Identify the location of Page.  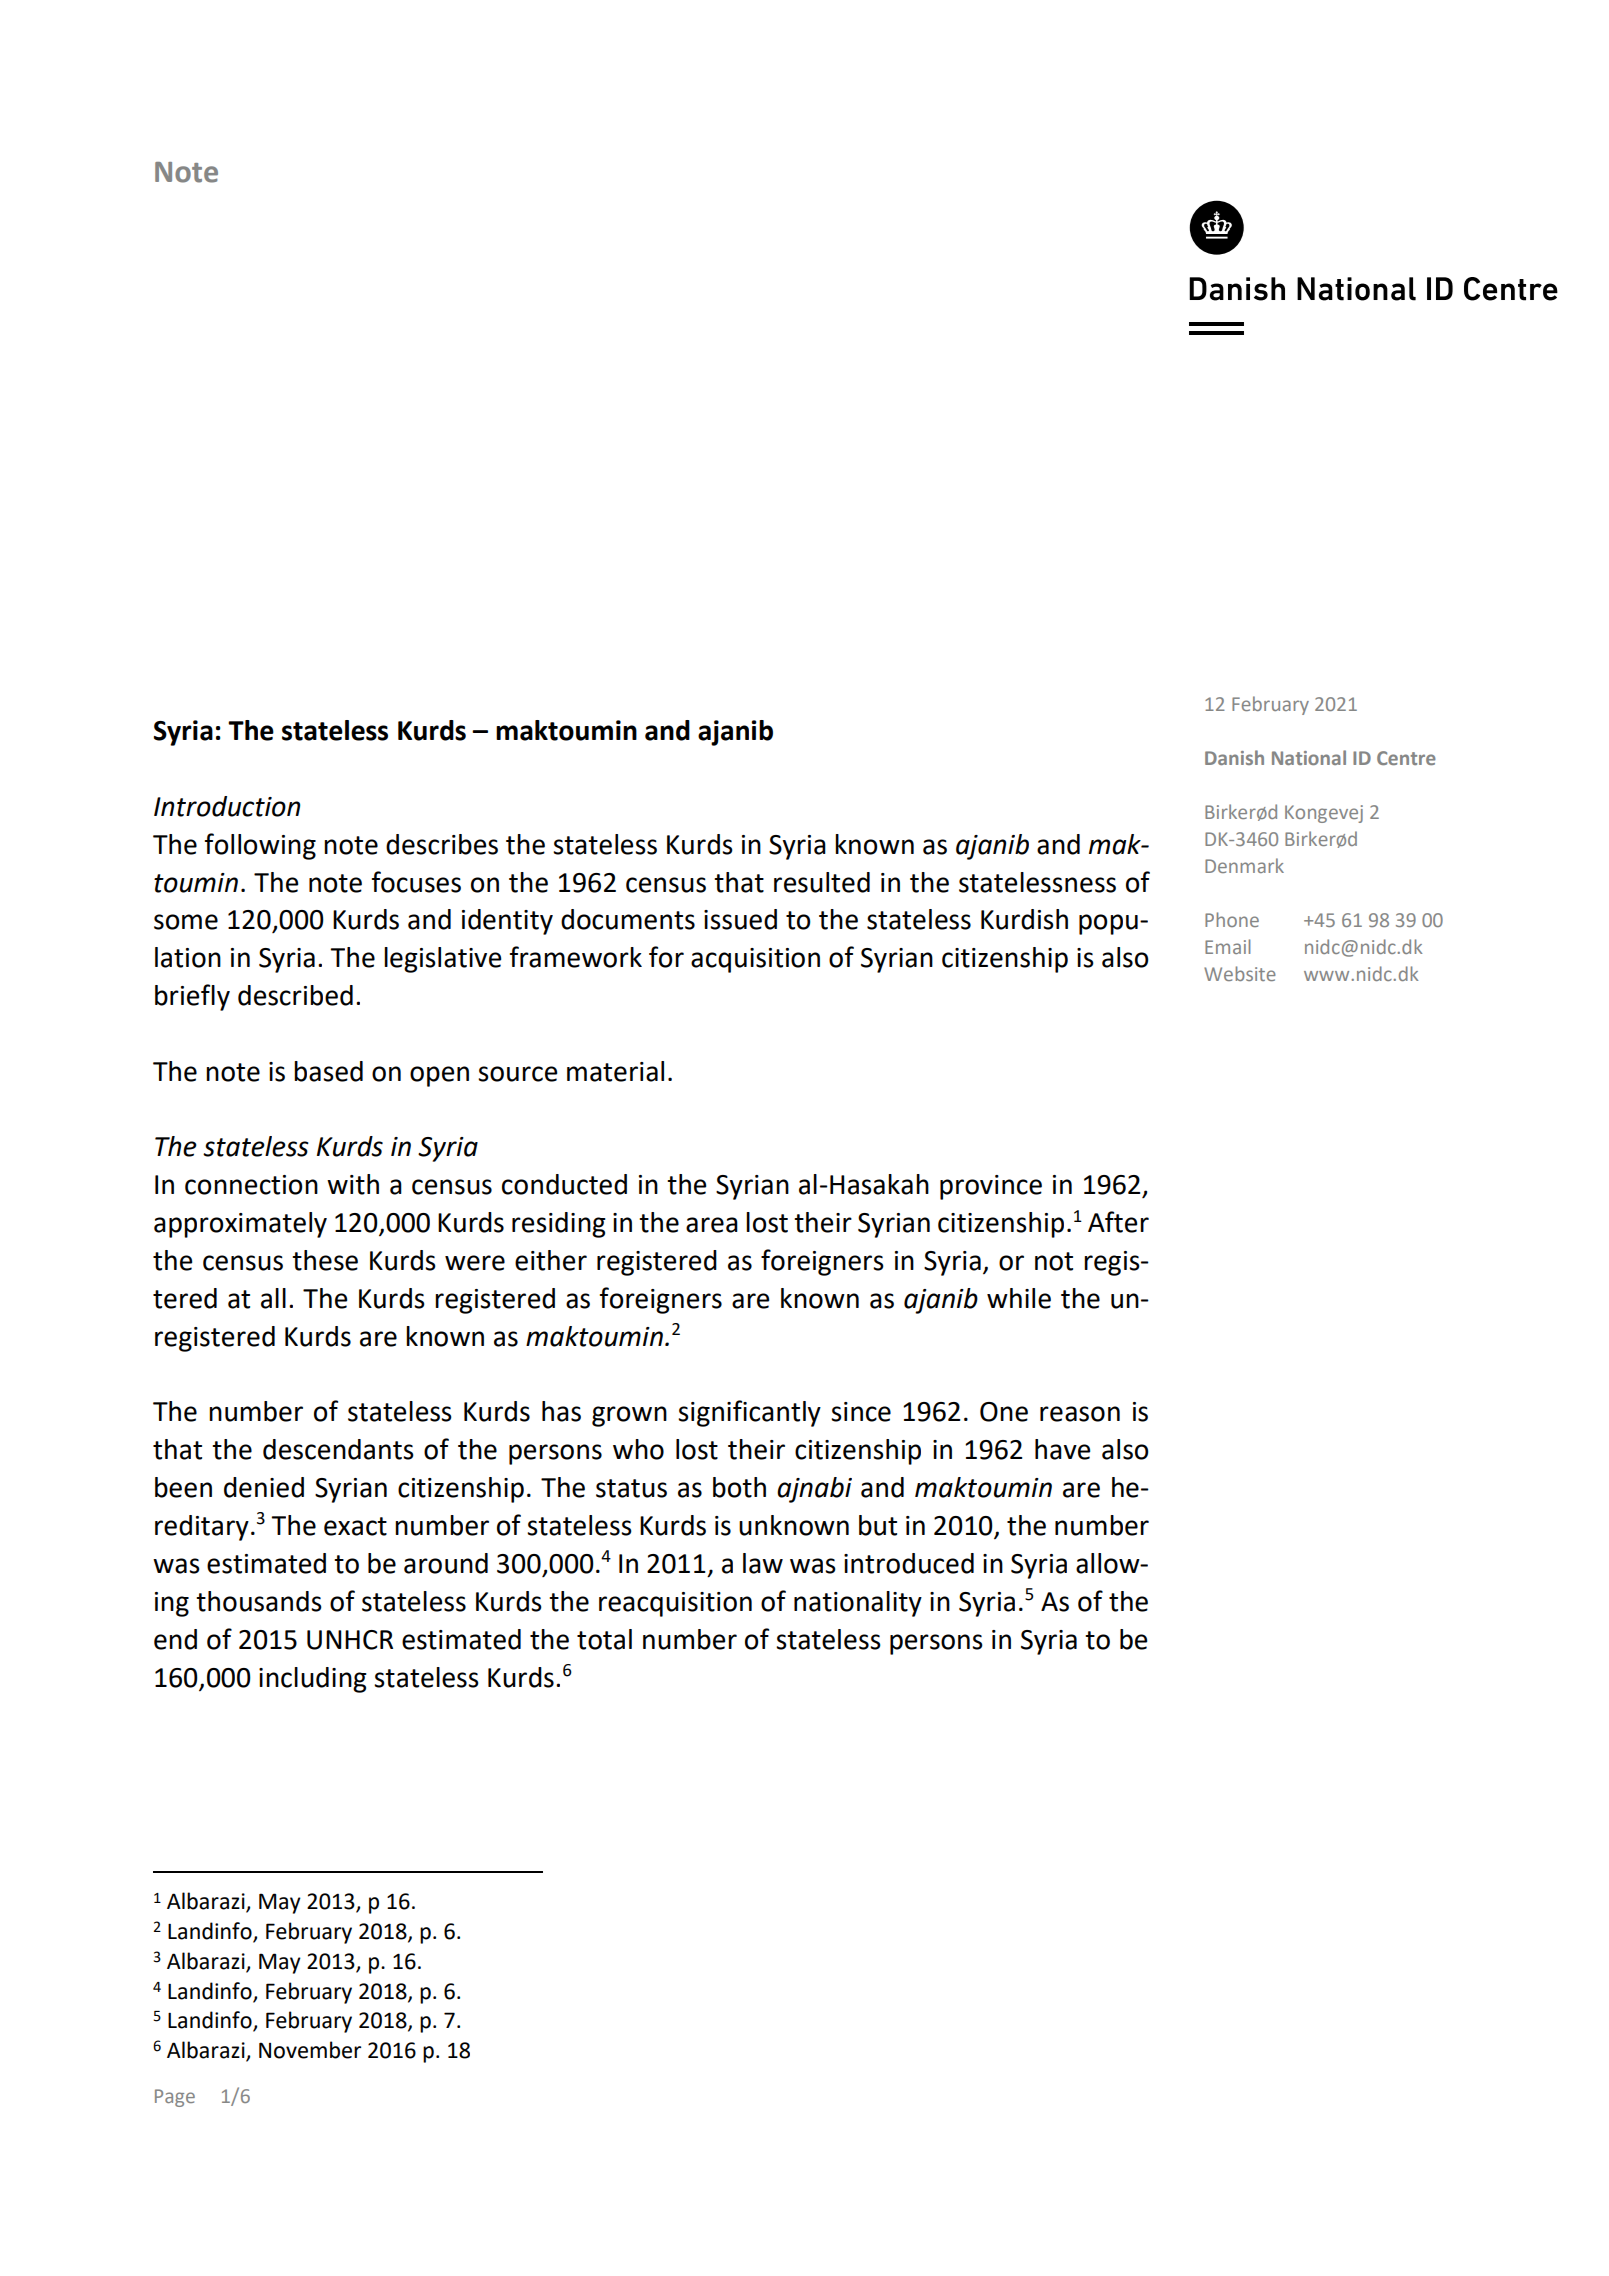
(175, 2098).
